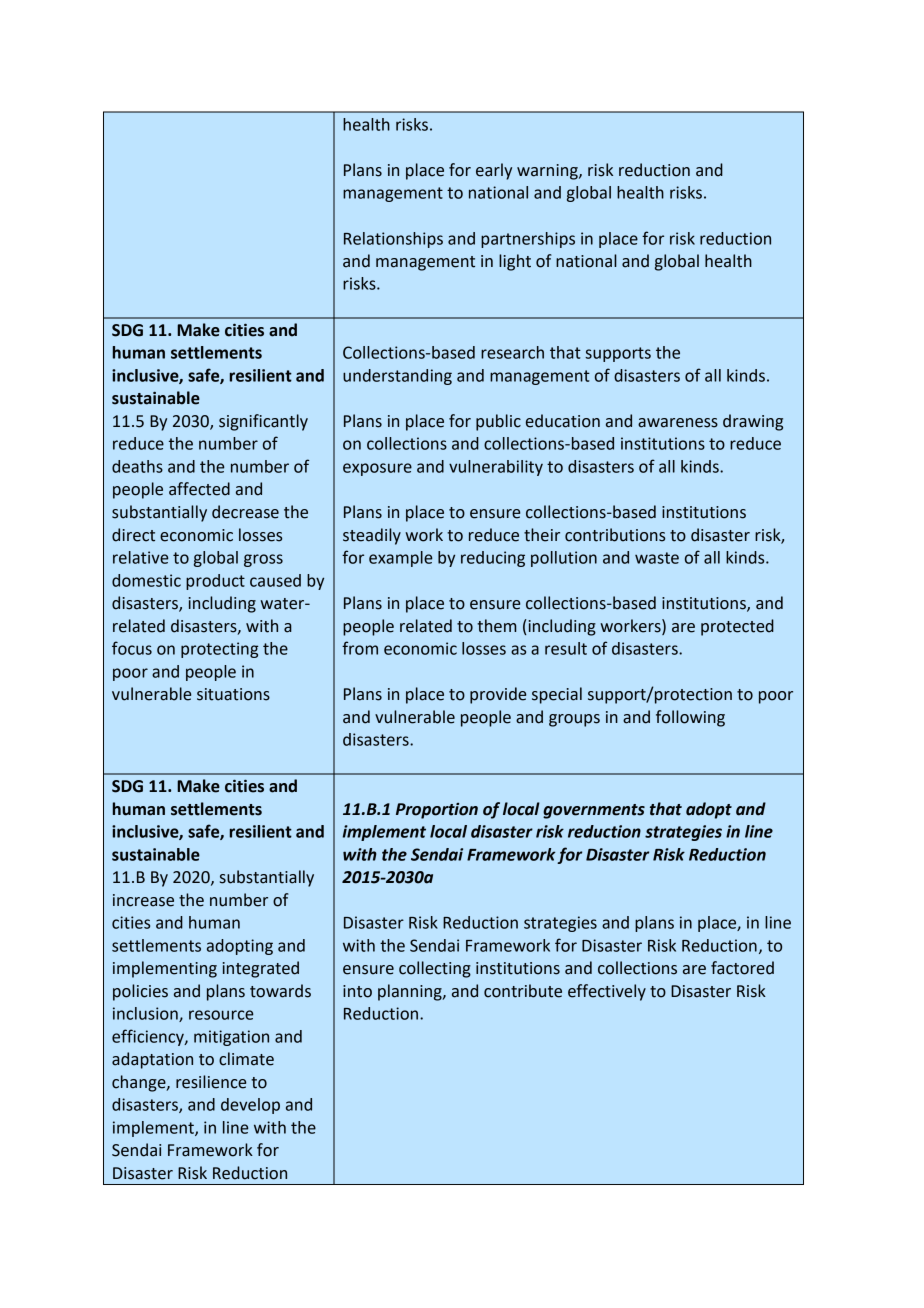 Image resolution: width=924 pixels, height=1308 pixels. I want to click on warning, so click(548, 172).
